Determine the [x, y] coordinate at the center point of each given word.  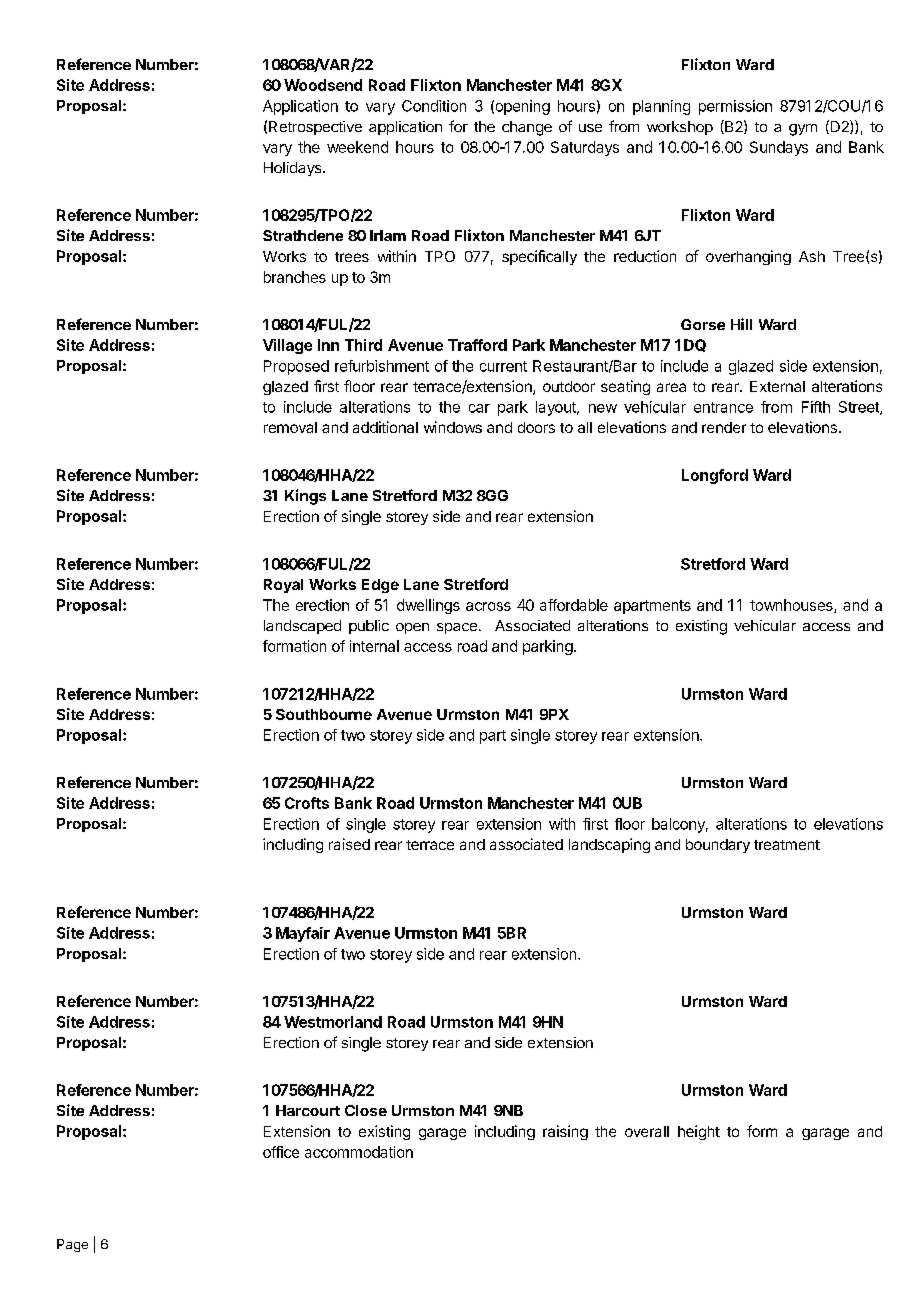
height [699, 1132]
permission [735, 107]
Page [72, 1245]
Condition [434, 106]
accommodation [359, 1152]
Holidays [294, 169]
